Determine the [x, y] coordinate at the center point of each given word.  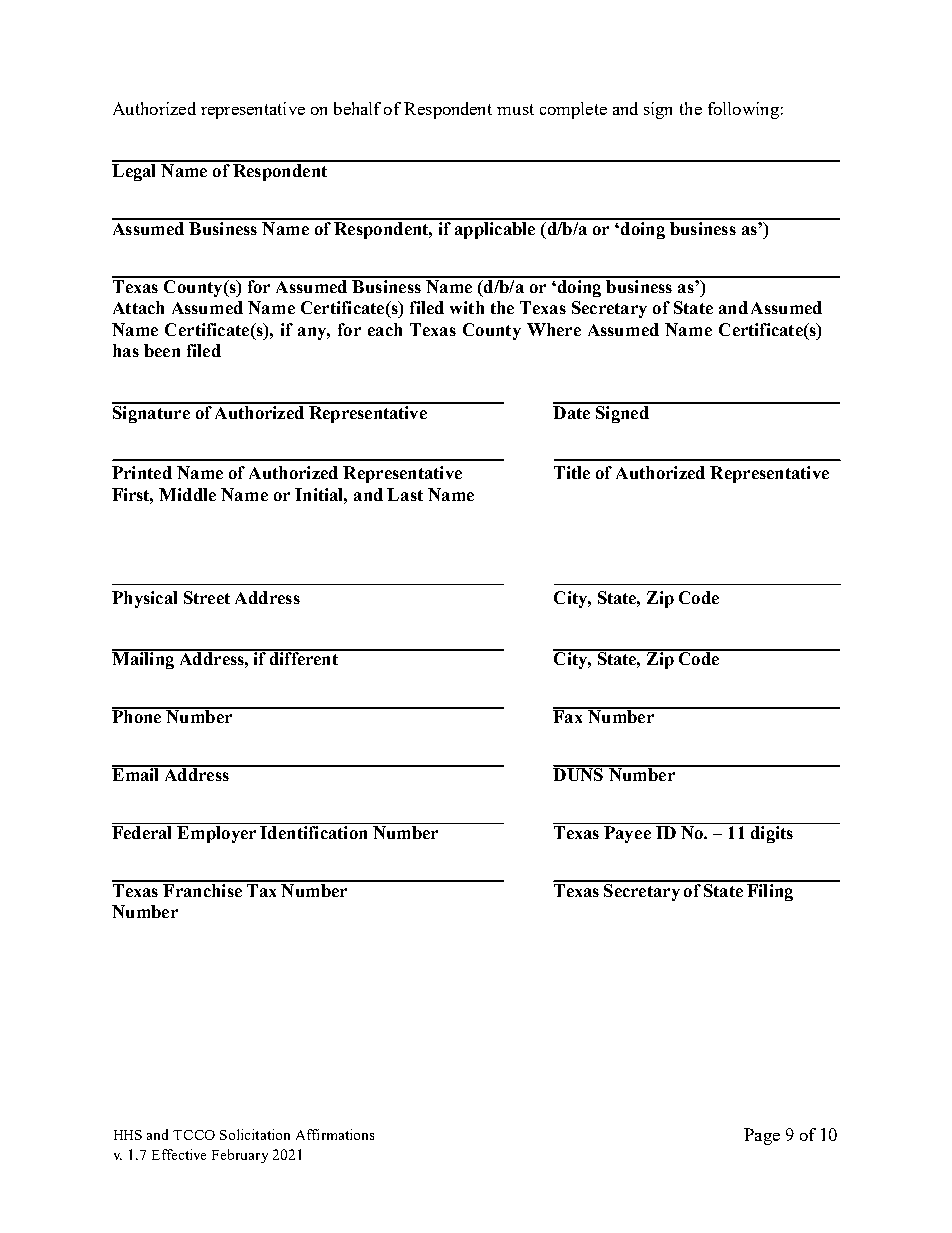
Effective [179, 1154]
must [515, 109]
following [743, 110]
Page [762, 1136]
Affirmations [335, 1134]
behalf [357, 108]
